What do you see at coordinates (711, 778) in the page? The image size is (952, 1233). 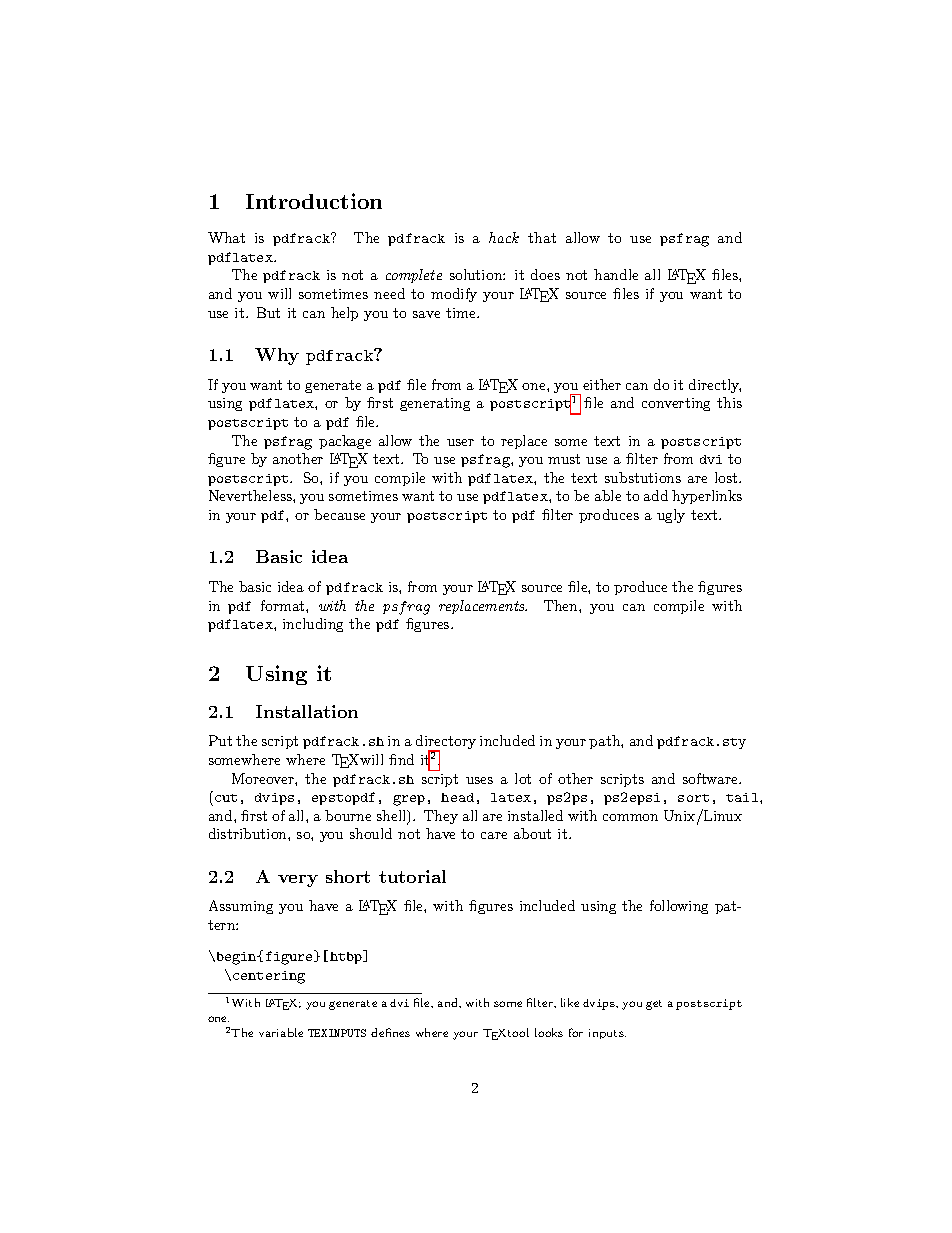 I see `software` at bounding box center [711, 778].
